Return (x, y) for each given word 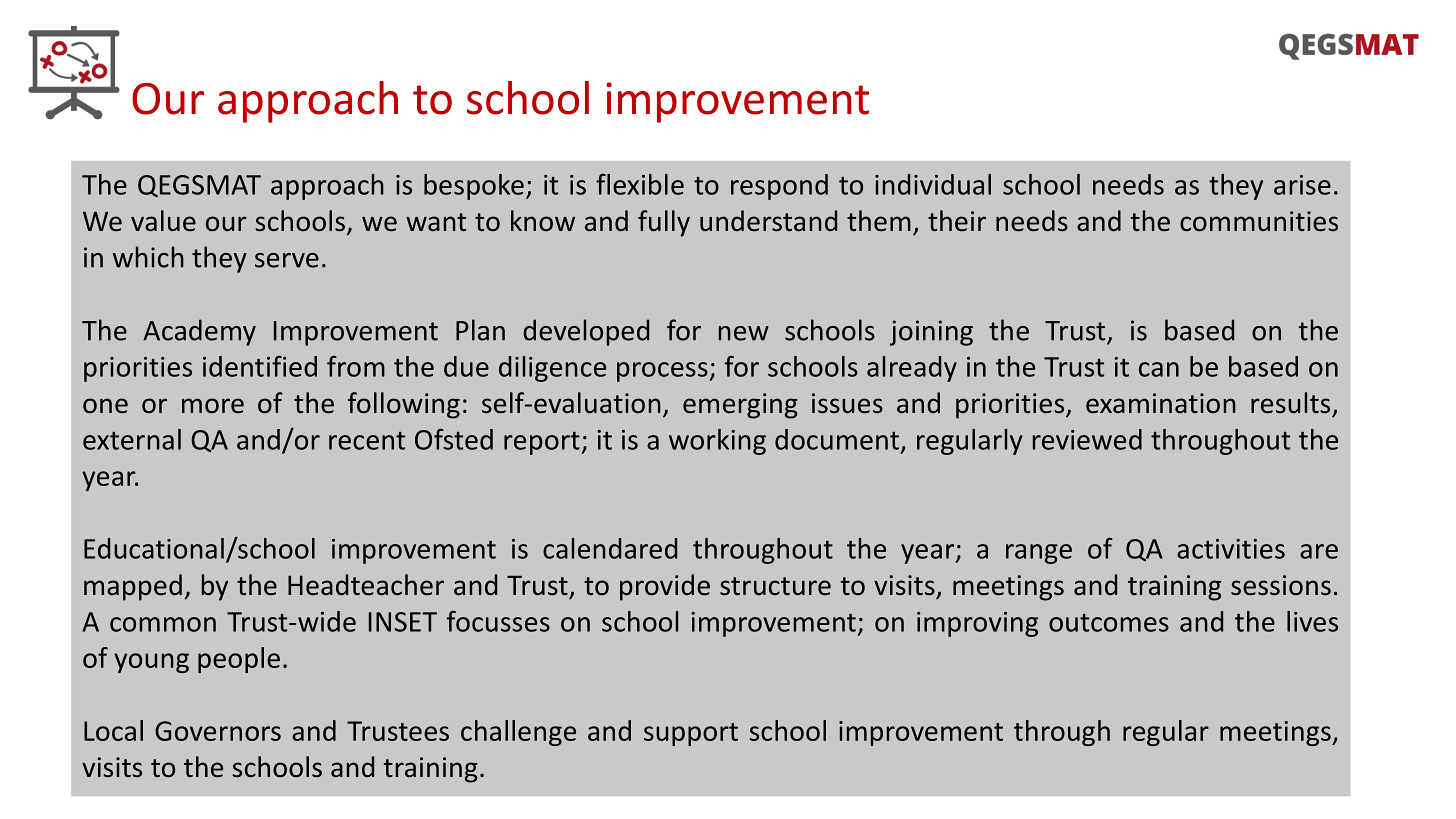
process (663, 372)
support (691, 734)
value (163, 221)
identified (260, 366)
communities (1259, 221)
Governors (218, 731)
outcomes (1109, 623)
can (1159, 369)
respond (779, 187)
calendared (610, 548)
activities (1231, 549)
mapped (133, 587)
